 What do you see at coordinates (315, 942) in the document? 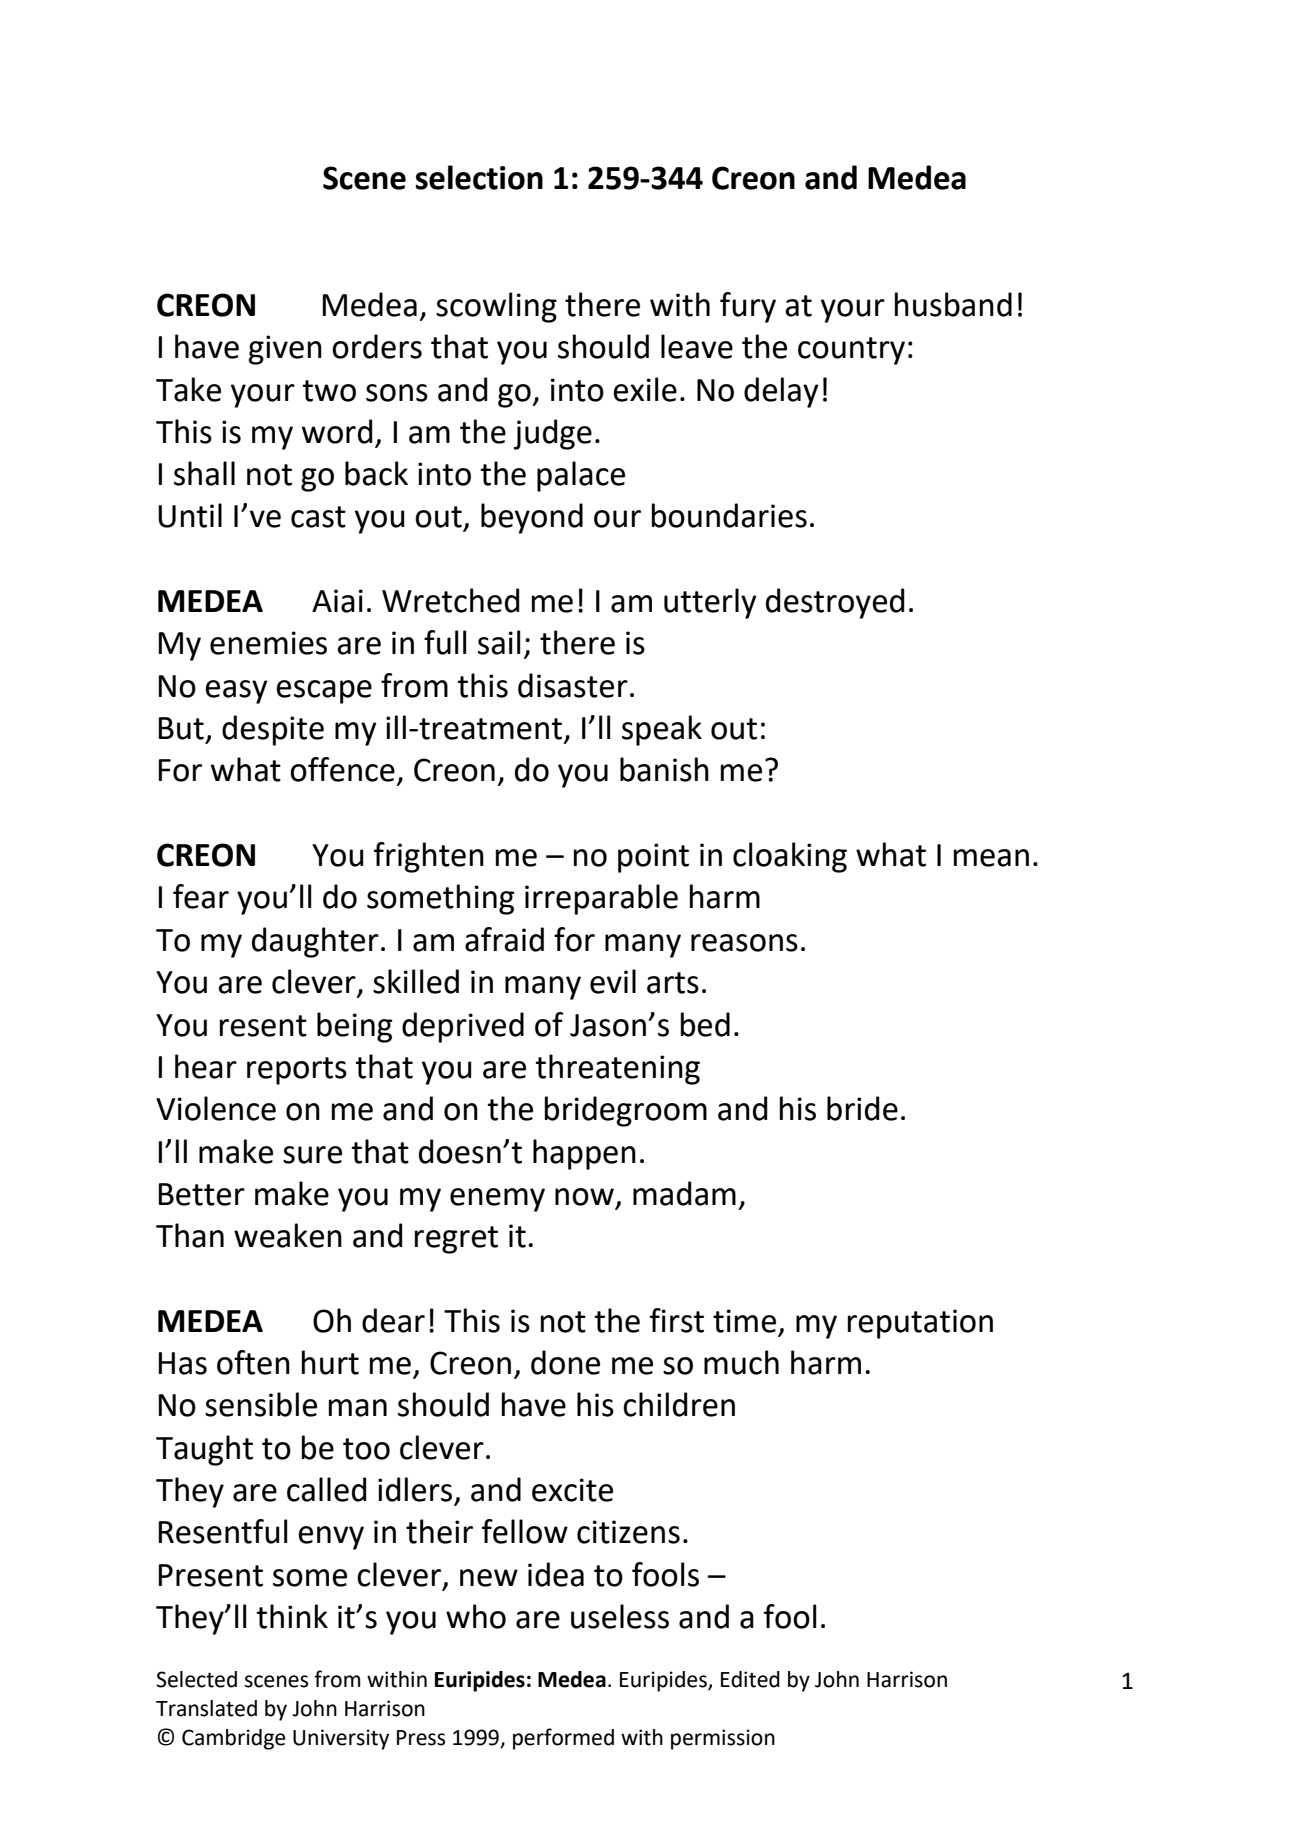
I see `daughter` at bounding box center [315, 942].
